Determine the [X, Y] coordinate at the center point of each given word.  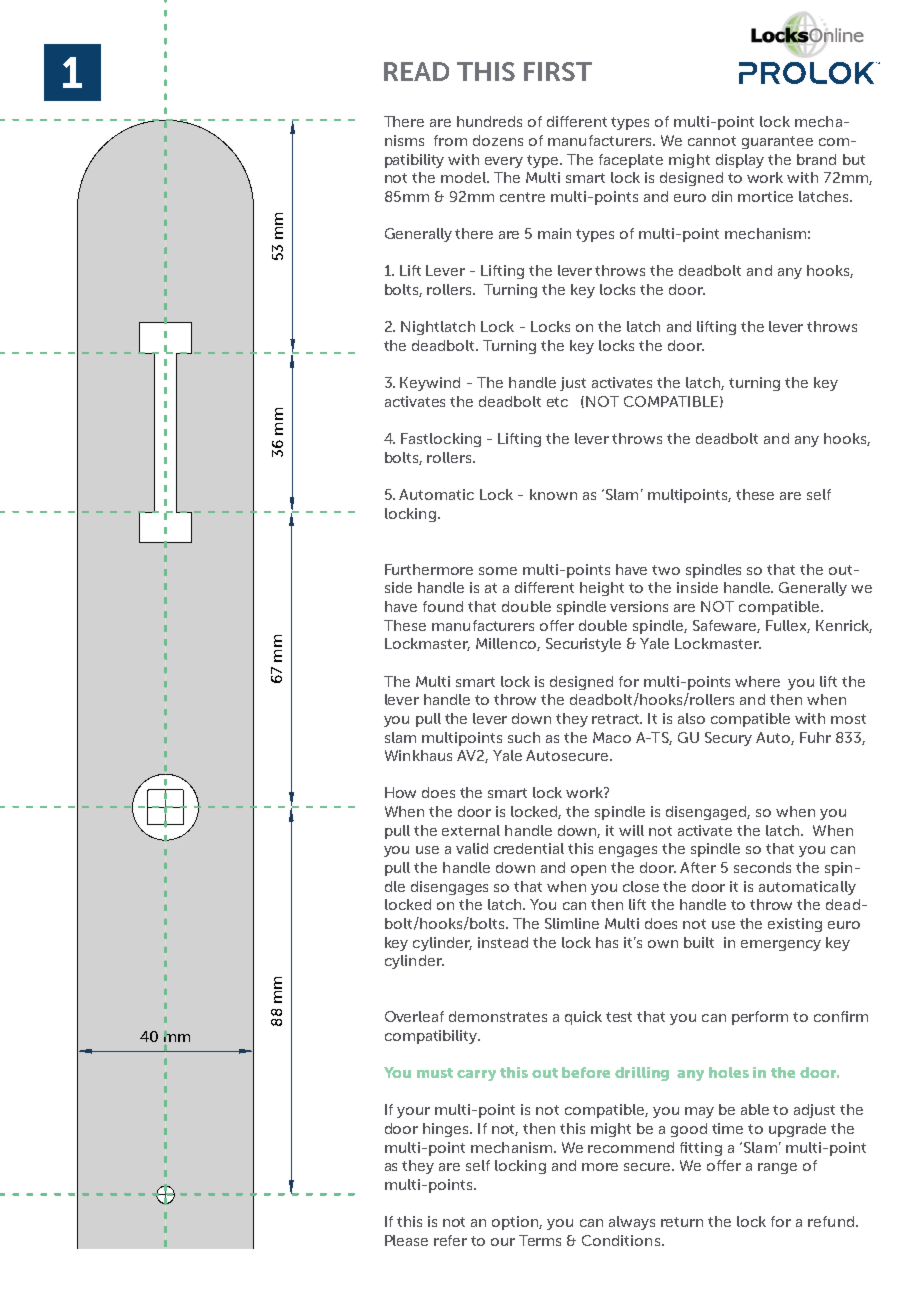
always [632, 1223]
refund [832, 1221]
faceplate [631, 161]
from [450, 140]
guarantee [777, 142]
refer [450, 1240]
